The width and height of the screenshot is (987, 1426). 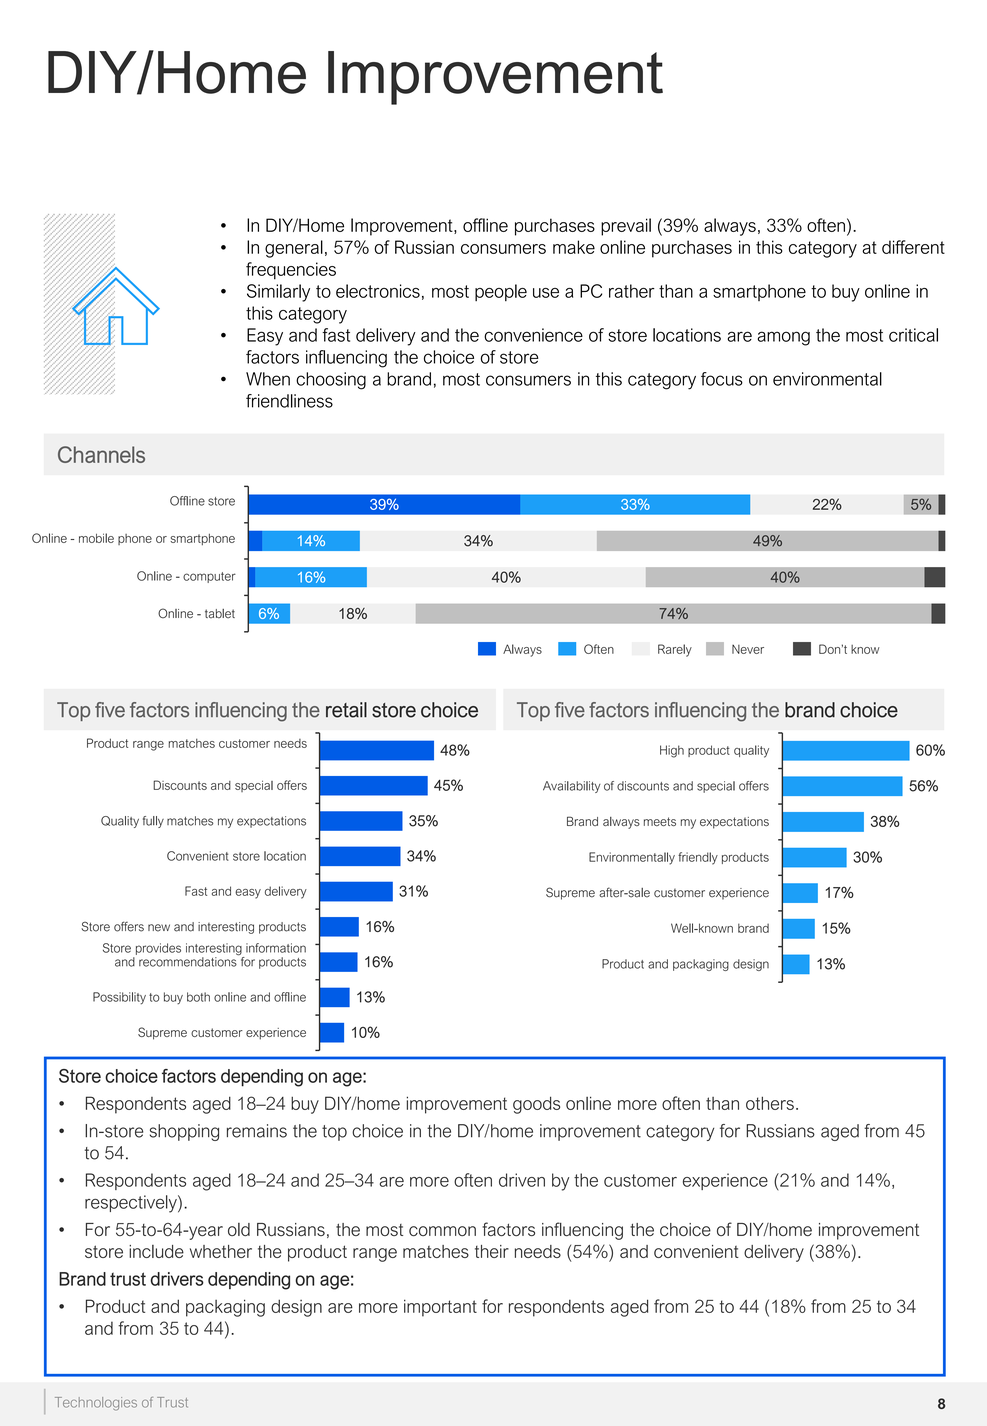 I want to click on Rarely, so click(x=675, y=650).
